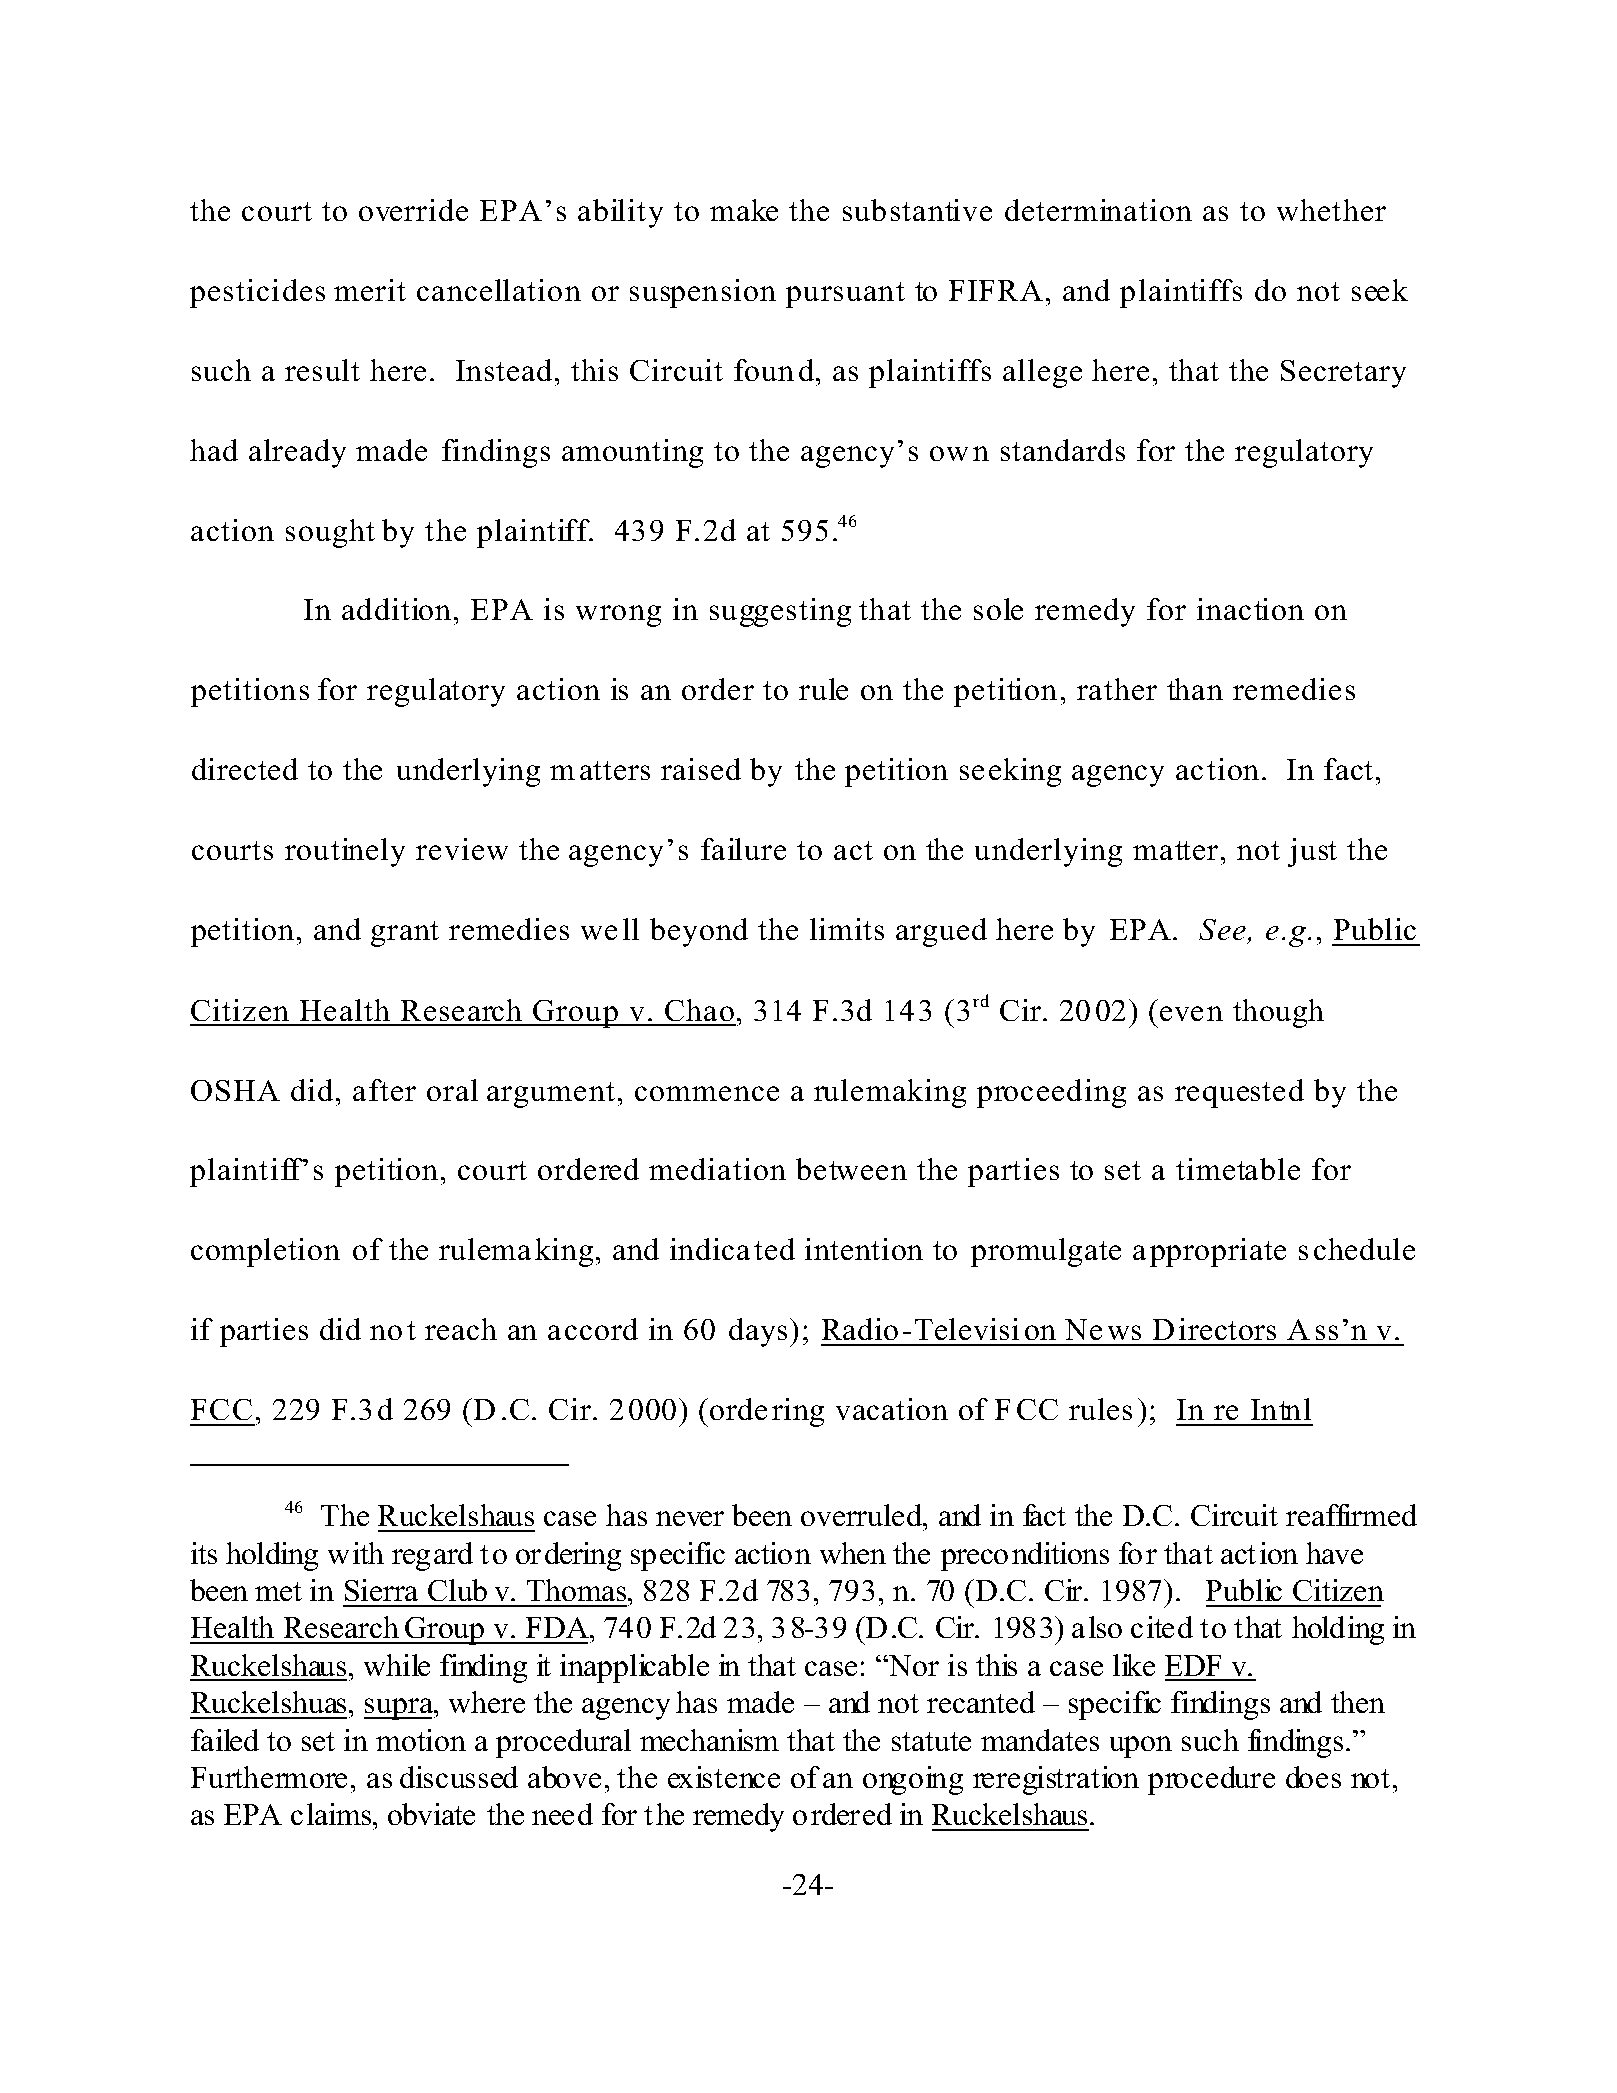  Describe the element at coordinates (384, 1090) in the document. I see `after` at that location.
